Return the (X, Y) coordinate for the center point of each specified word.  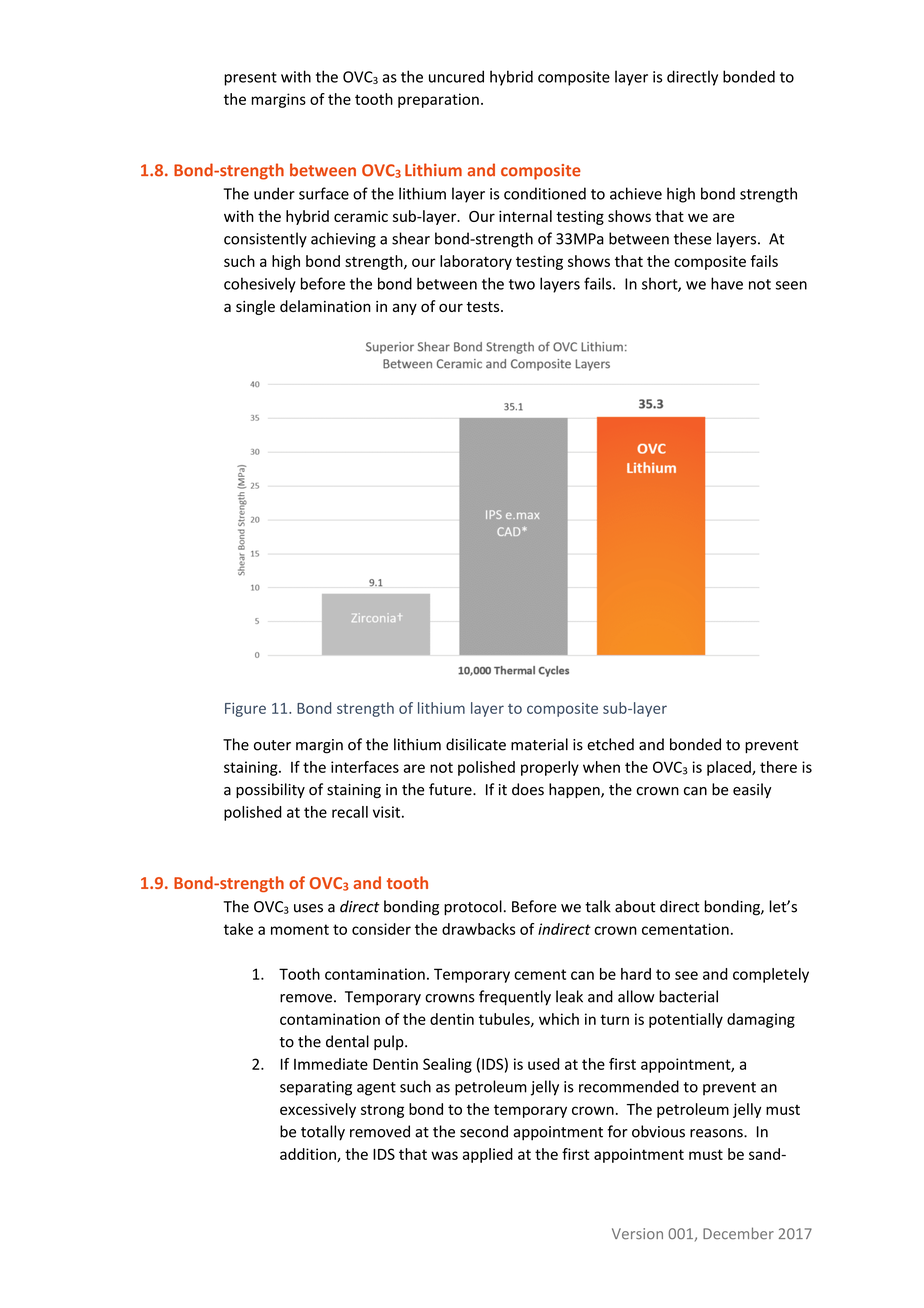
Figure (245, 709)
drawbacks (479, 929)
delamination (325, 306)
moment (300, 929)
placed (730, 768)
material (539, 744)
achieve (636, 193)
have (727, 283)
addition (309, 1155)
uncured (456, 76)
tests (484, 307)
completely (771, 975)
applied (488, 1155)
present (250, 79)
